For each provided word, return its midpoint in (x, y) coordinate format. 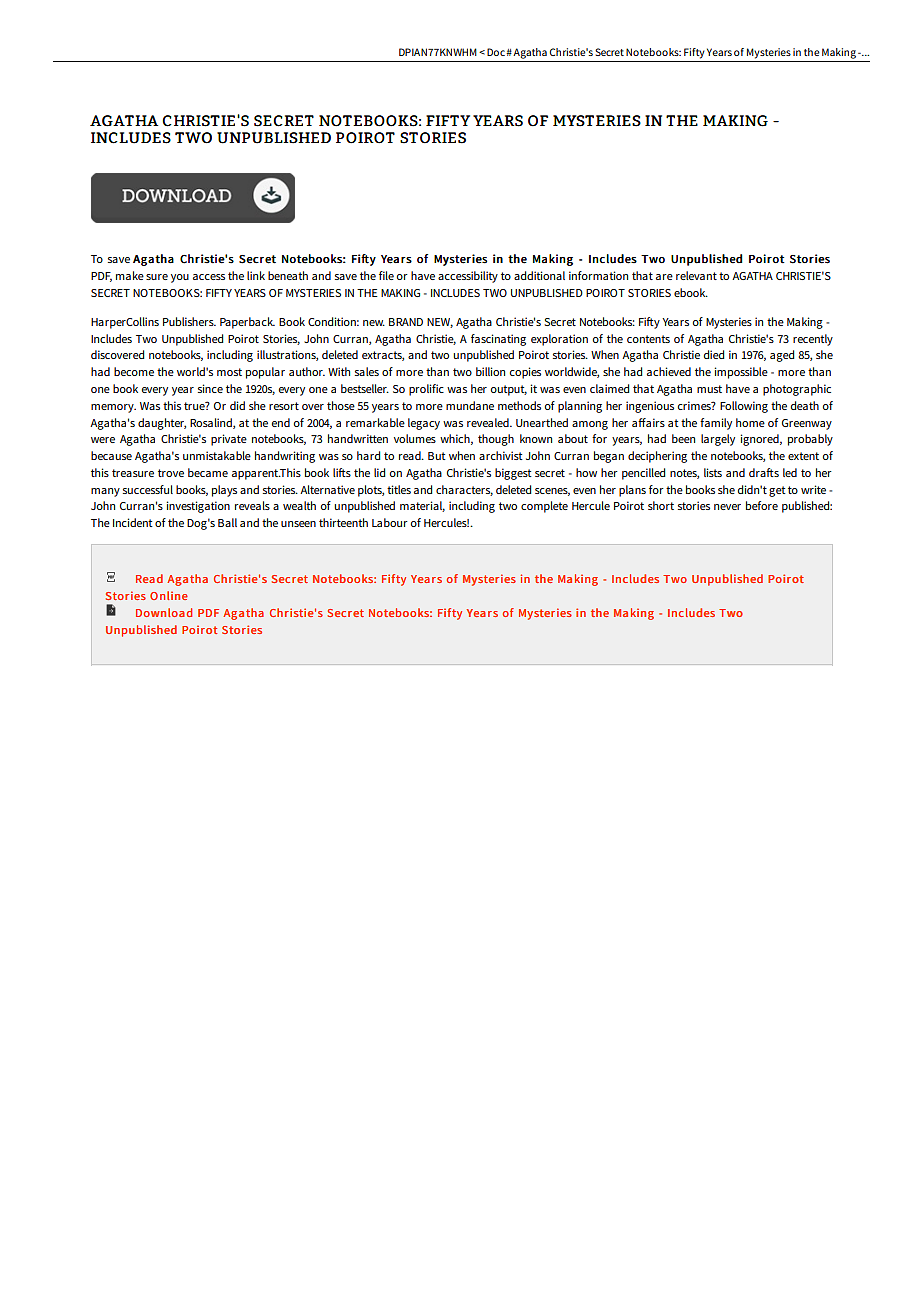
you (180, 278)
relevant (696, 275)
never (727, 507)
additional (539, 275)
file (386, 275)
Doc (497, 52)
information (598, 275)
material (422, 506)
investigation (198, 507)
